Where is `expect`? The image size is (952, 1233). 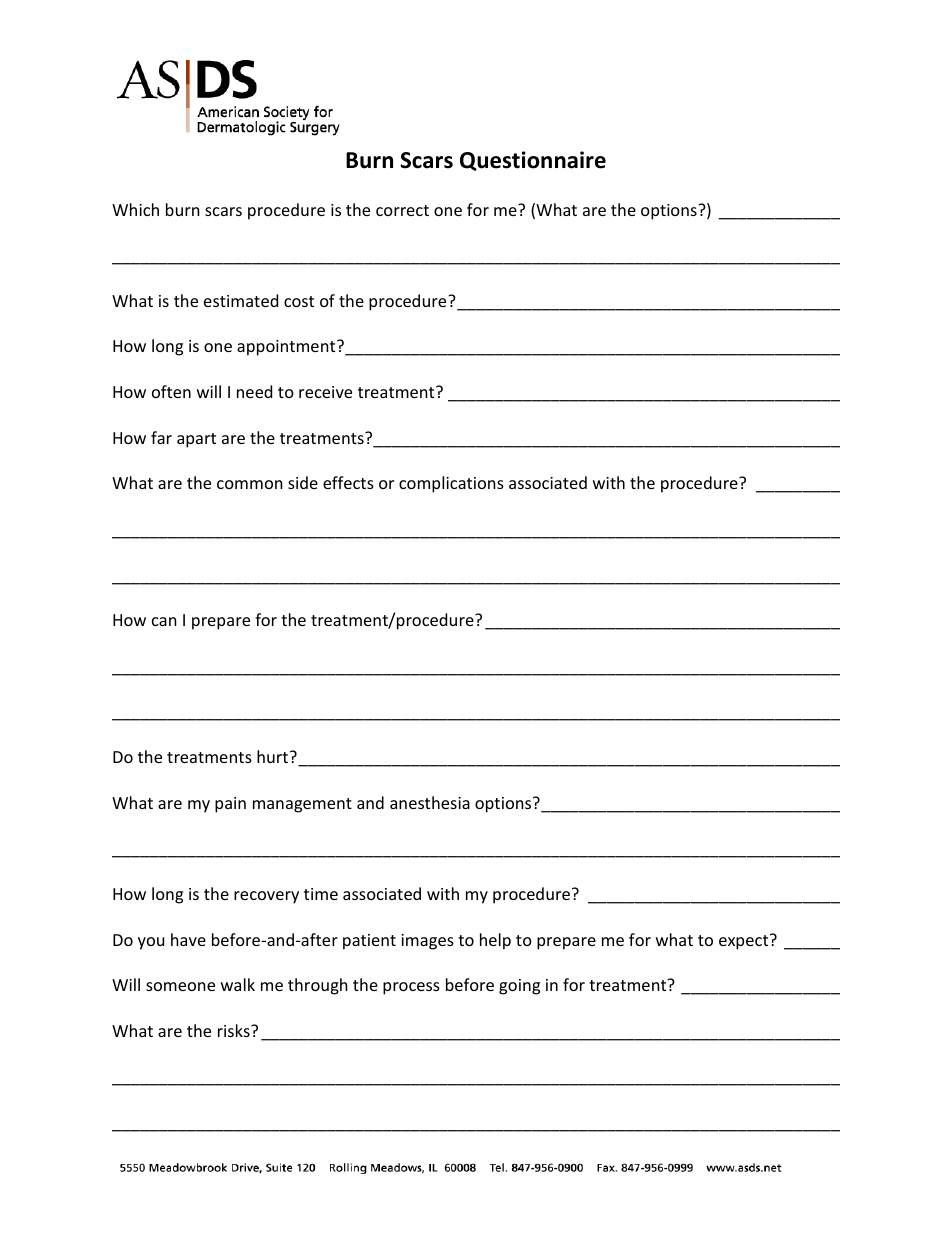 expect is located at coordinates (745, 942).
